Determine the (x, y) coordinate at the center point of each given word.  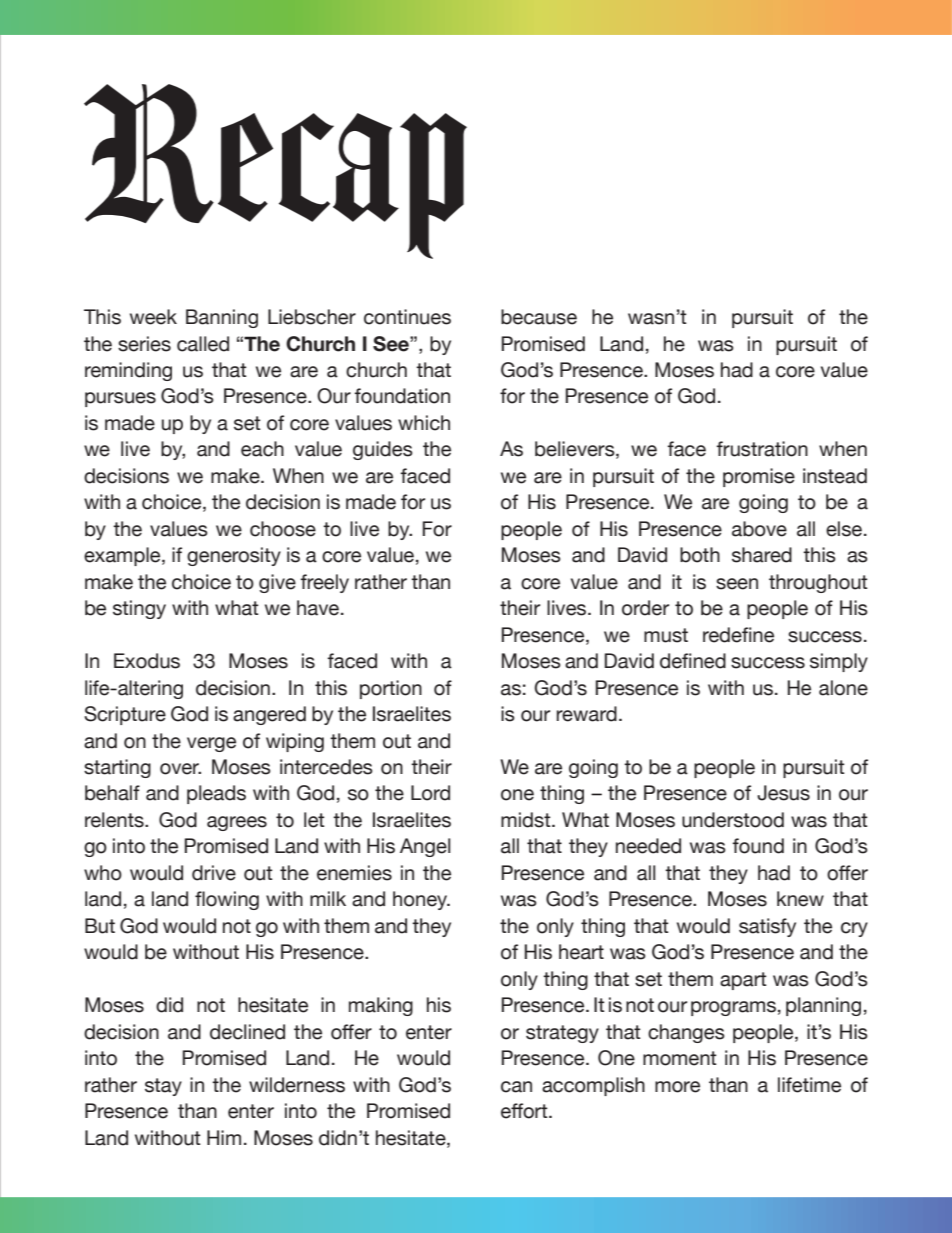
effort (525, 1111)
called (203, 344)
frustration (762, 449)
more (677, 1087)
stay (163, 1087)
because (539, 317)
